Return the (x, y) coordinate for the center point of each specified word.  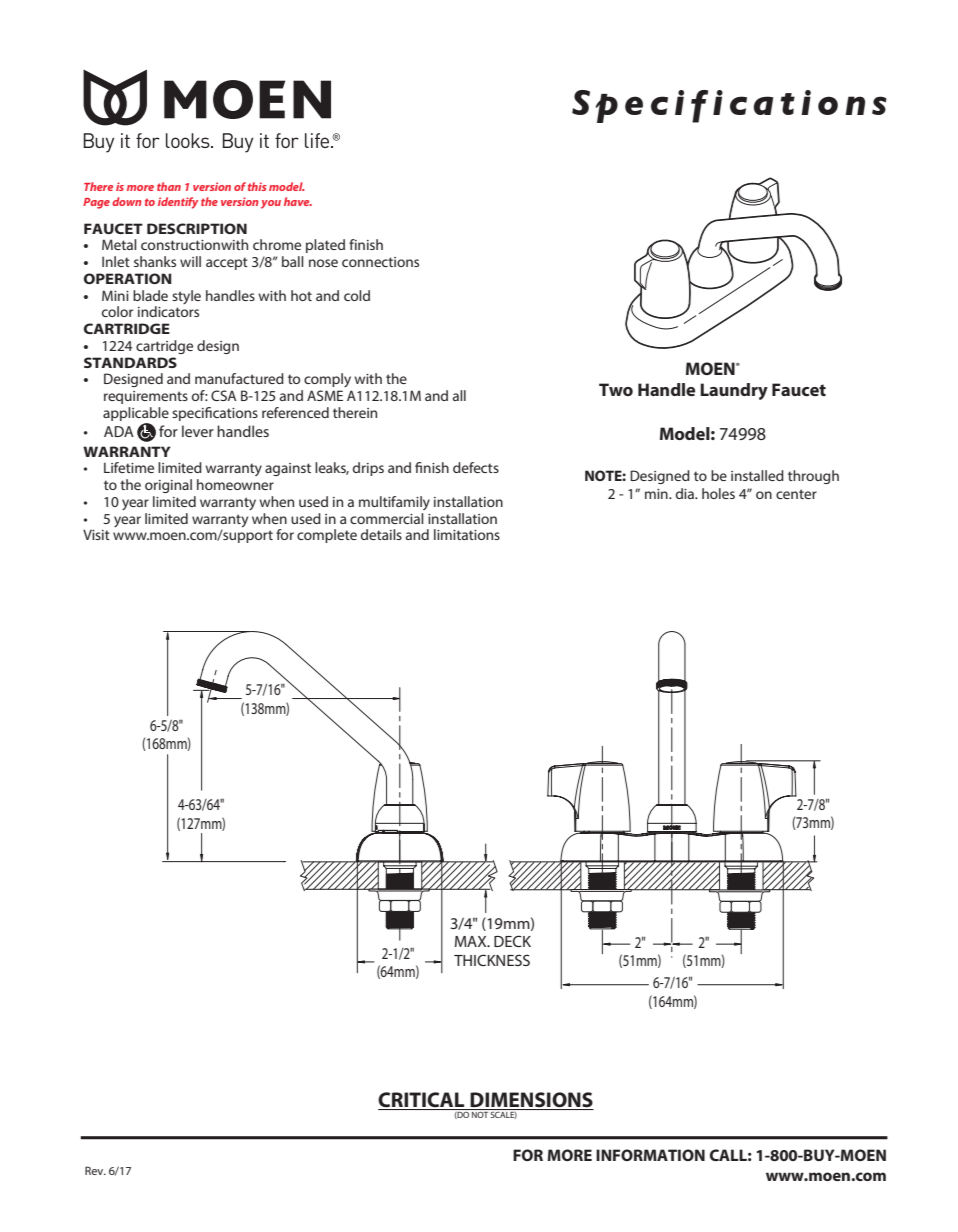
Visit (96, 534)
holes (718, 493)
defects (476, 467)
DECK (512, 941)
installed (757, 475)
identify (178, 203)
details (381, 534)
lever (198, 431)
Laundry (734, 391)
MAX (472, 941)
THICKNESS (492, 960)
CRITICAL (422, 1101)
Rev (95, 1170)
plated (325, 246)
